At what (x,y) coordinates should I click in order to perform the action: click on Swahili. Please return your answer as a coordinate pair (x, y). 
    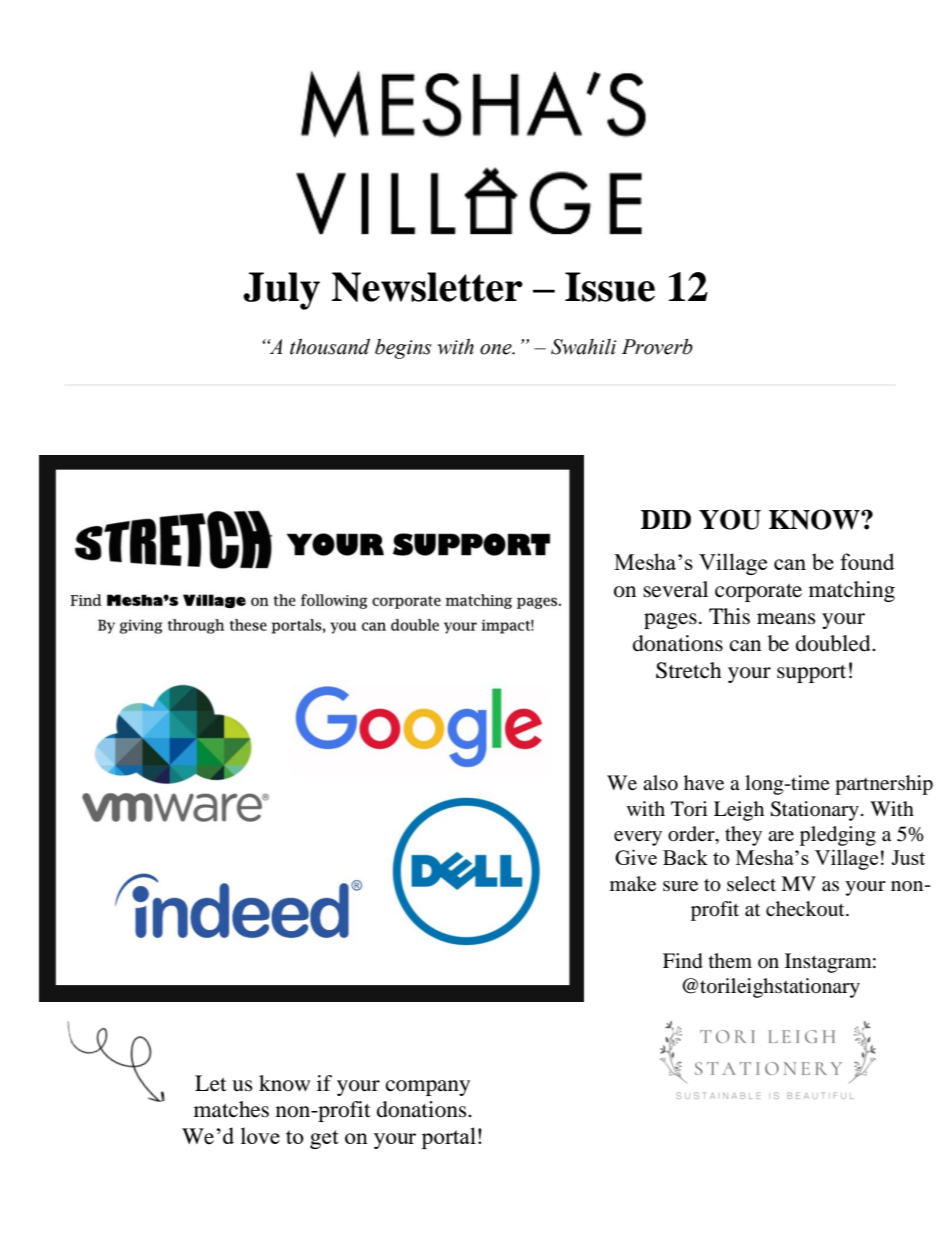
    Looking at the image, I should click on (584, 347).
